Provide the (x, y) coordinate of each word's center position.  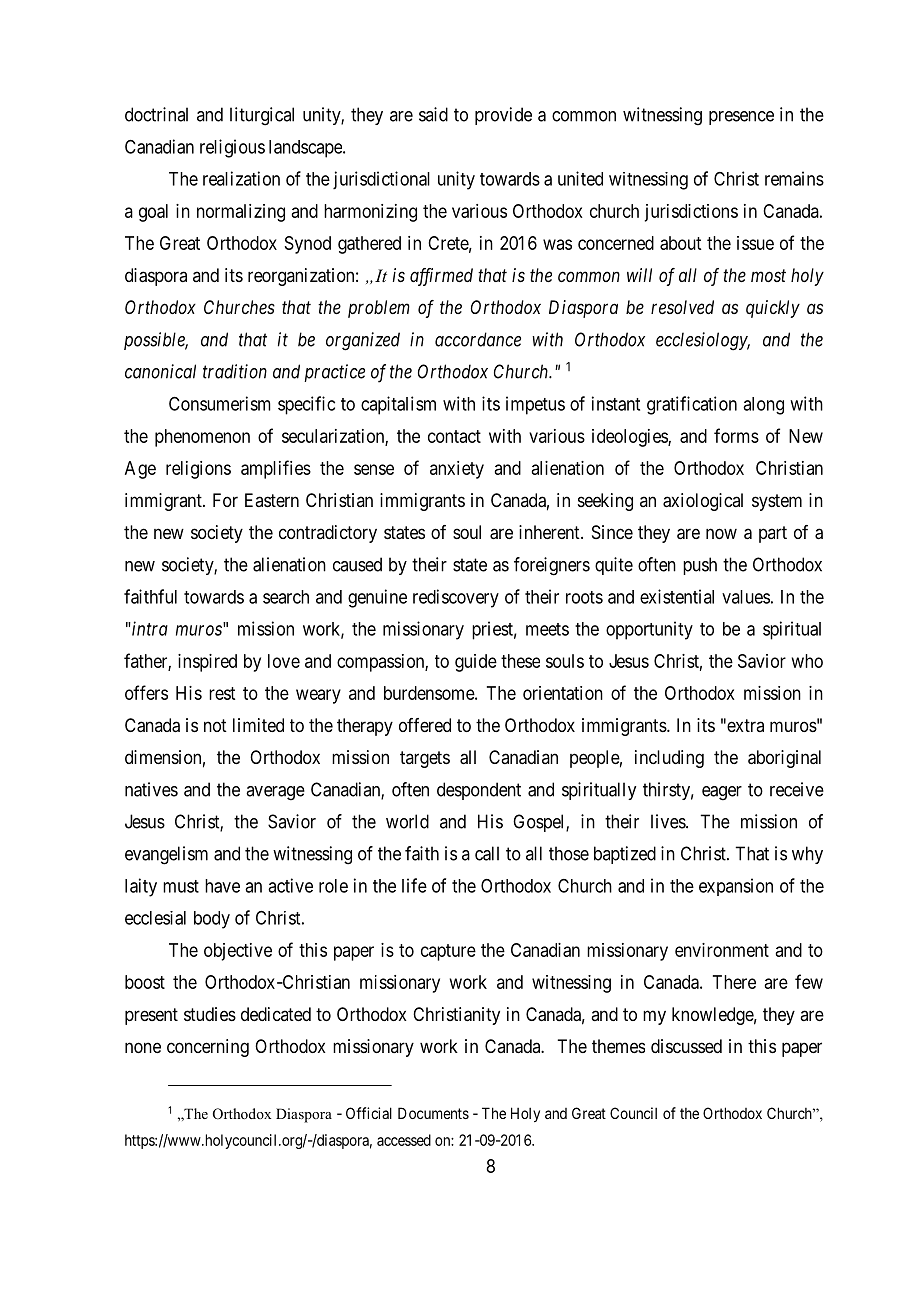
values (746, 597)
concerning (208, 1048)
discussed (686, 1046)
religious (232, 148)
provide (503, 116)
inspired (207, 663)
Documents (433, 1113)
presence (741, 118)
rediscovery (456, 598)
